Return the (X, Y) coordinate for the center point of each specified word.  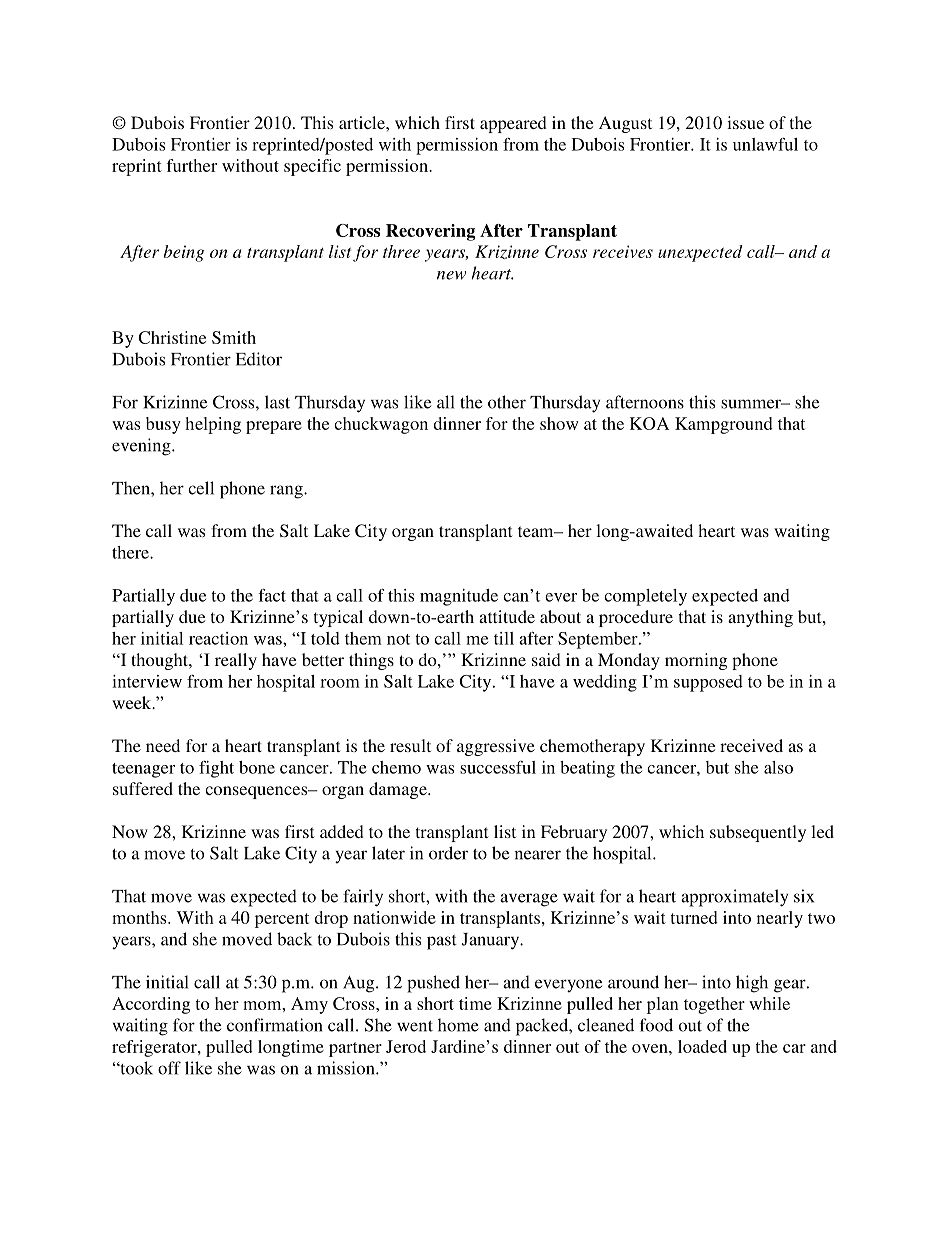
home (458, 1025)
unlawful (765, 144)
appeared (513, 124)
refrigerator (155, 1048)
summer (752, 404)
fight (216, 769)
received (751, 745)
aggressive (496, 747)
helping (213, 425)
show (559, 423)
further (191, 165)
